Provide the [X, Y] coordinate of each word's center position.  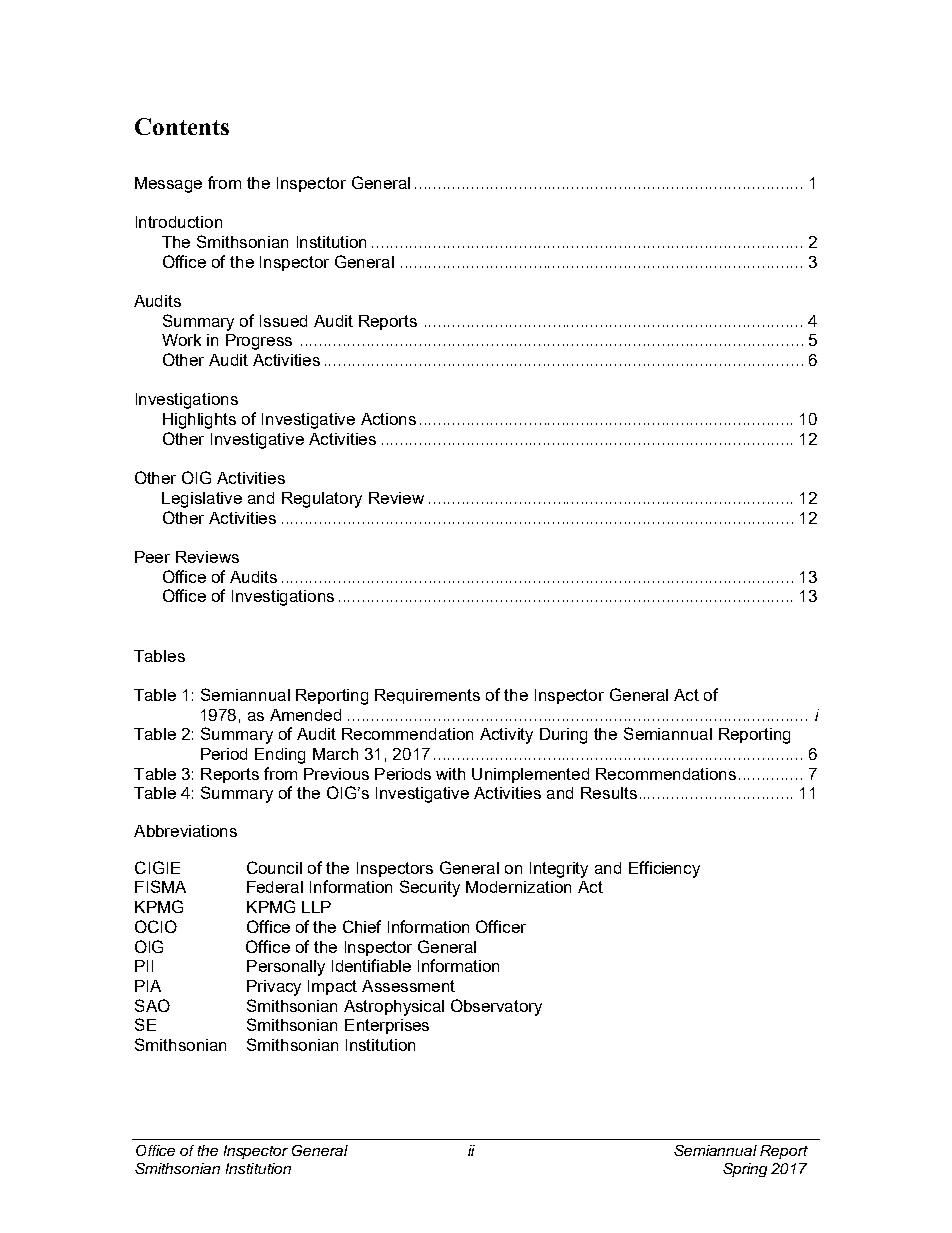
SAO [152, 1005]
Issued [283, 321]
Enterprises [387, 1026]
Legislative [202, 500]
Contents [182, 126]
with [450, 774]
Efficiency [664, 869]
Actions [388, 419]
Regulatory [322, 500]
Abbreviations [185, 831]
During [563, 736]
